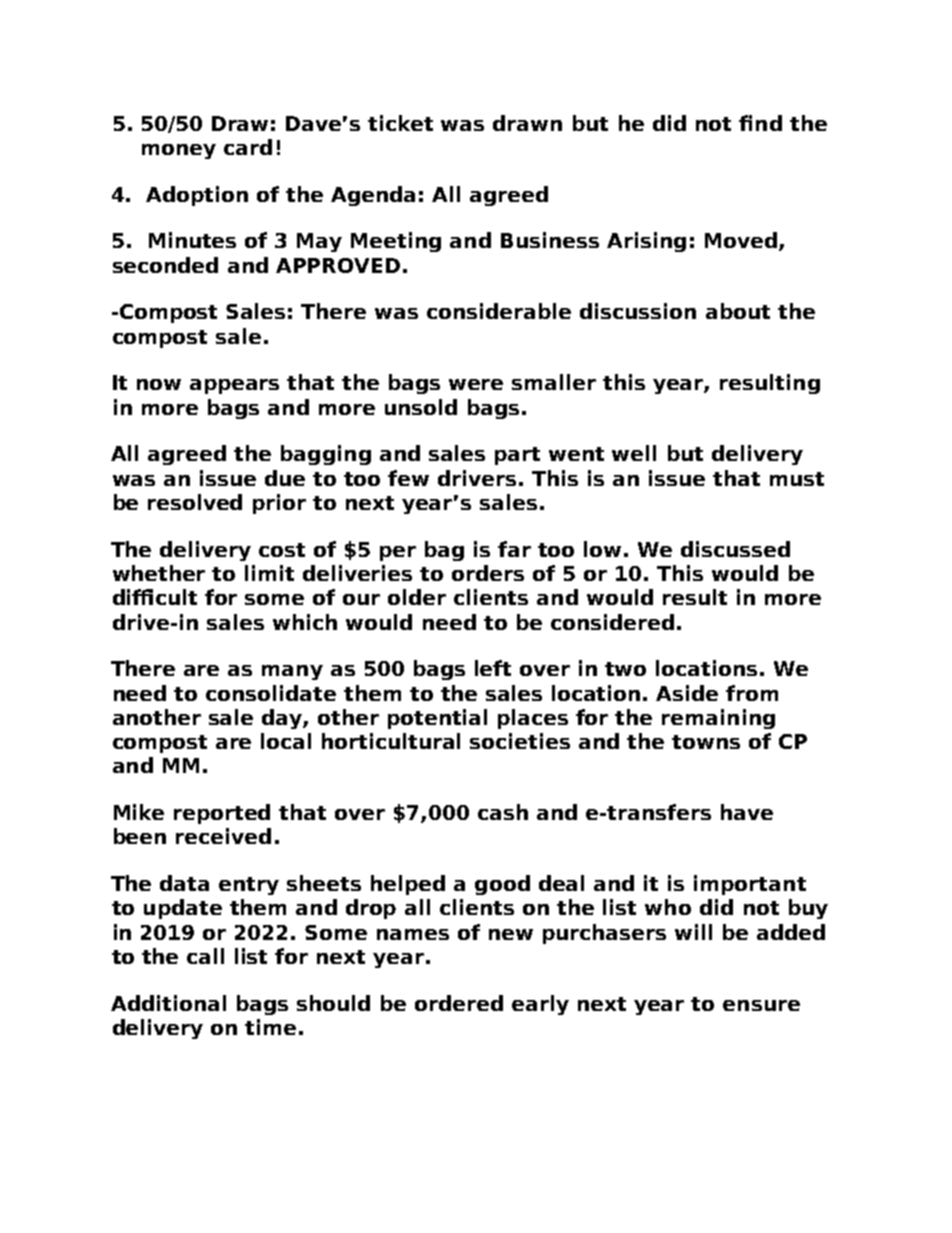 The height and width of the screenshot is (1233, 952). I want to click on ticket, so click(400, 123).
